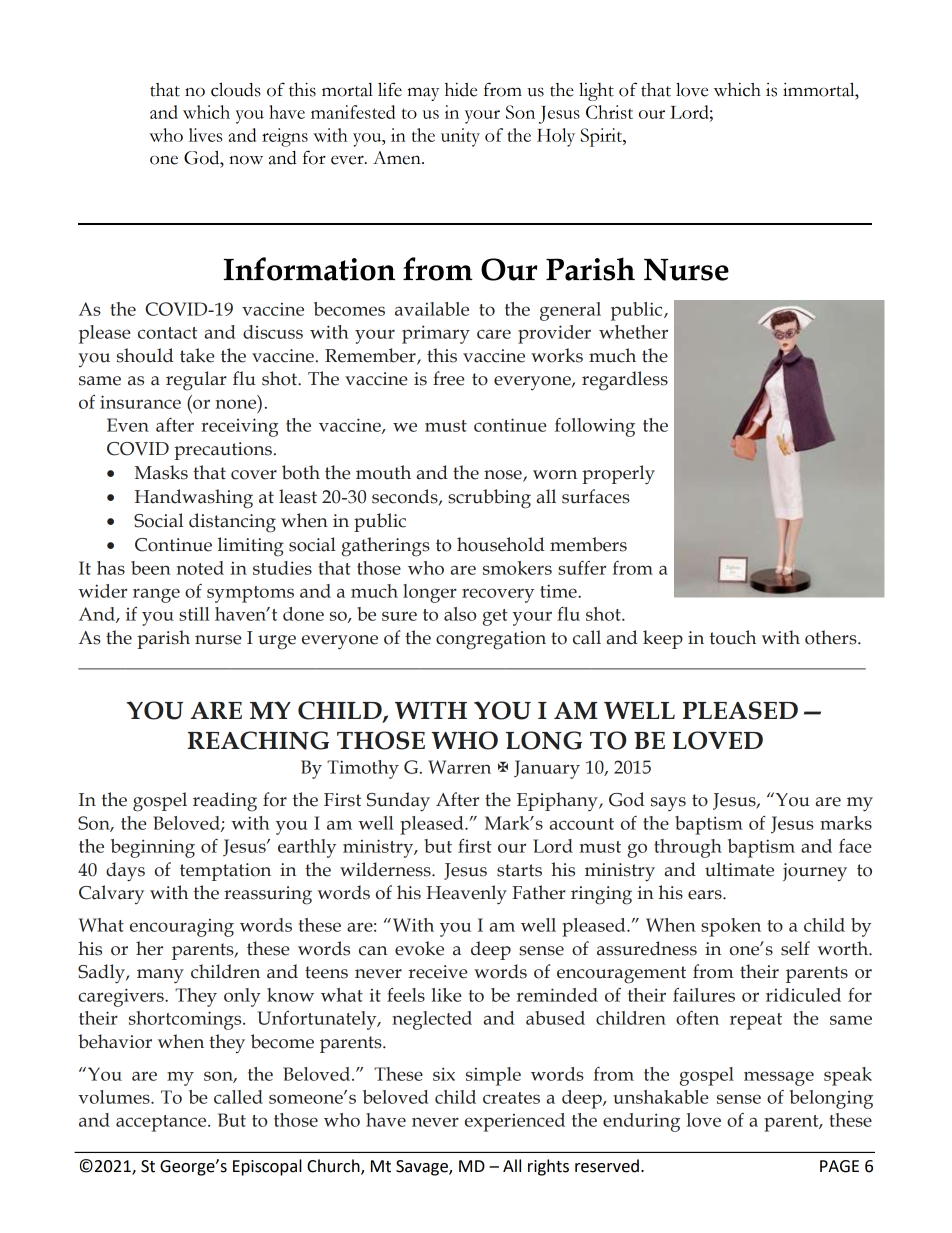 The width and height of the document is (952, 1233). Describe the element at coordinates (194, 614) in the document. I see `still` at that location.
